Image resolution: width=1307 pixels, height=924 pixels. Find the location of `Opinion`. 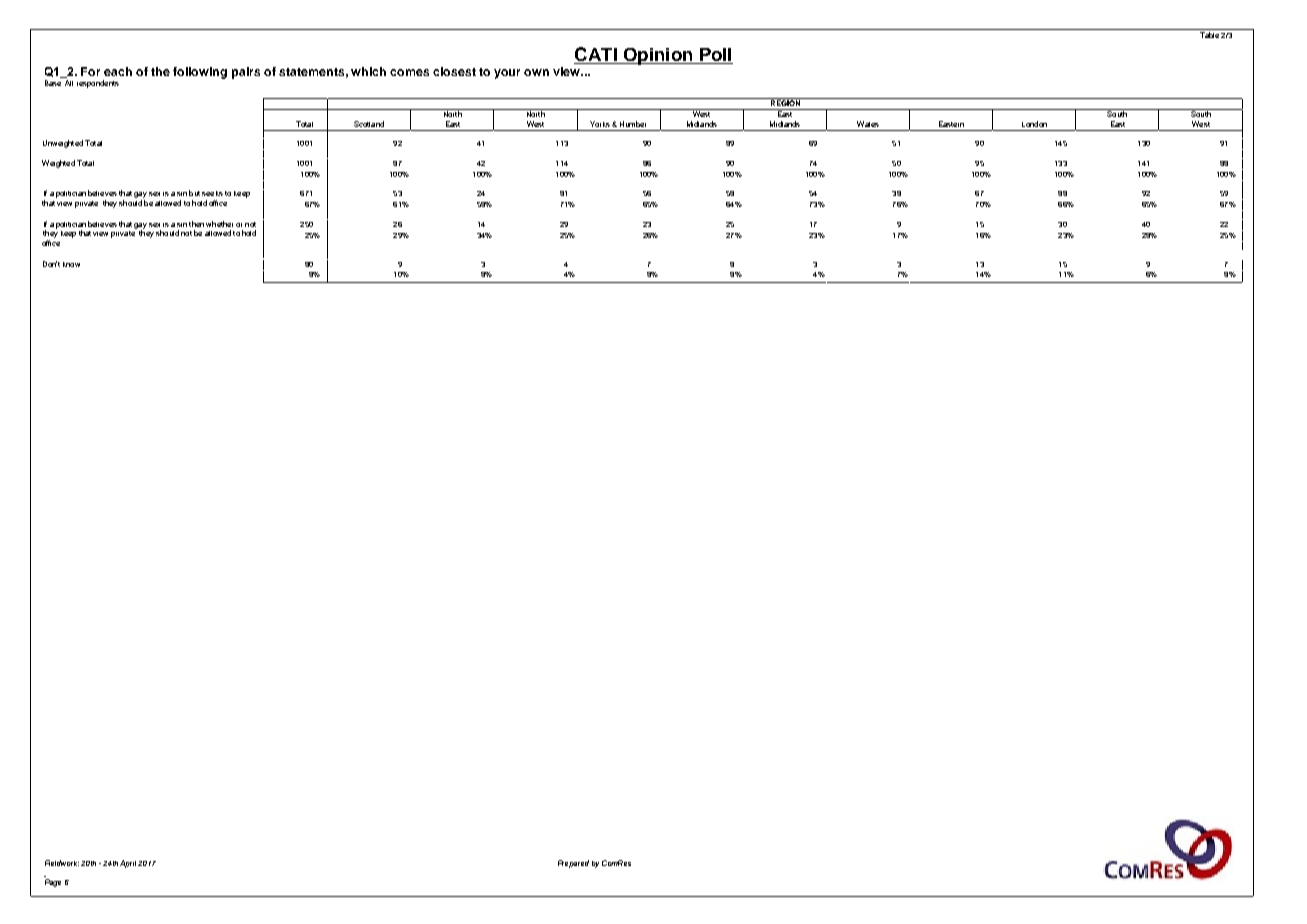

Opinion is located at coordinates (658, 56).
